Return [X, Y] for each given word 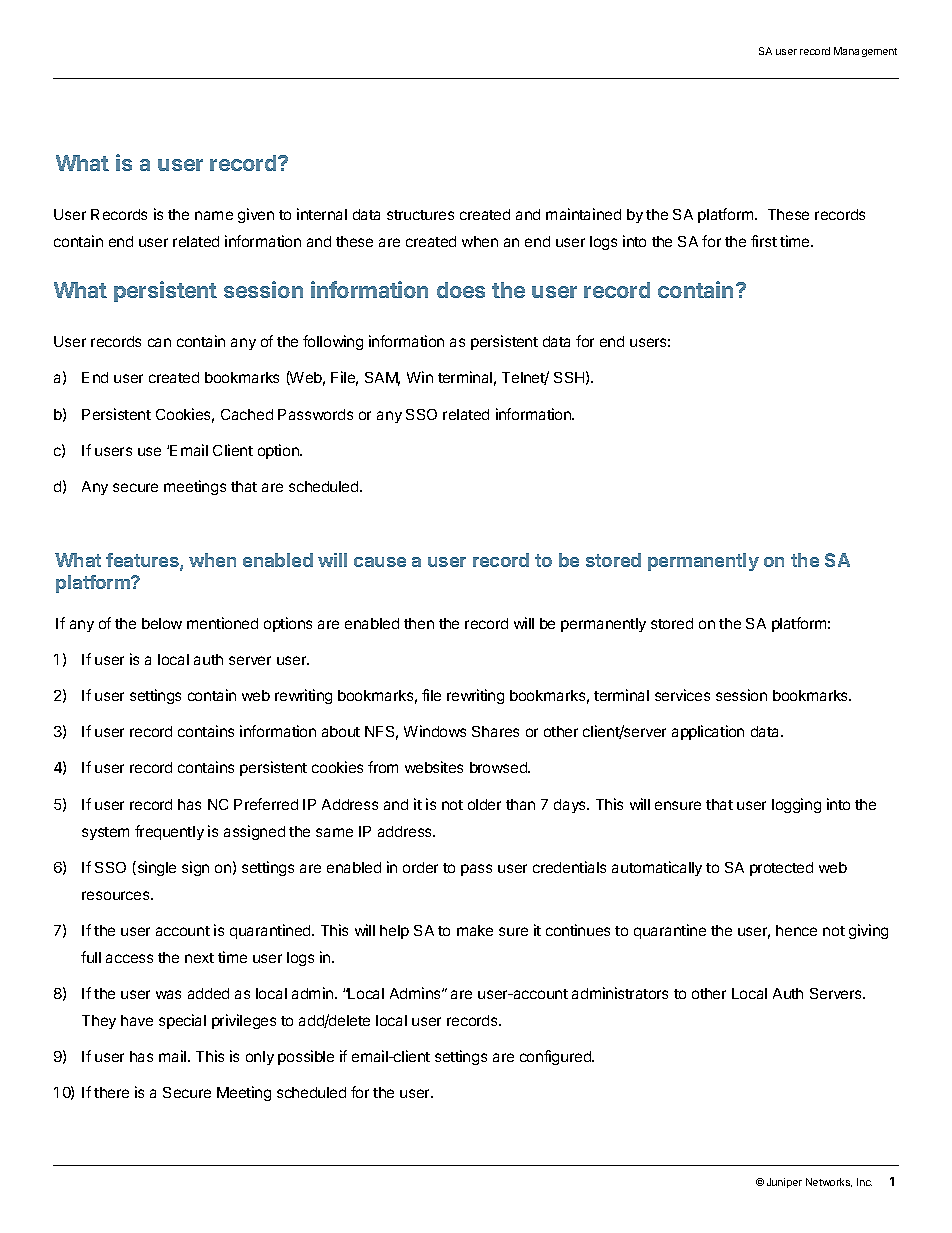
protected [781, 869]
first [764, 241]
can [159, 342]
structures [420, 215]
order [420, 867]
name [214, 215]
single [155, 868]
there [111, 1092]
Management [865, 52]
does [461, 290]
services [682, 695]
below [162, 623]
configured [556, 1057]
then [419, 623]
